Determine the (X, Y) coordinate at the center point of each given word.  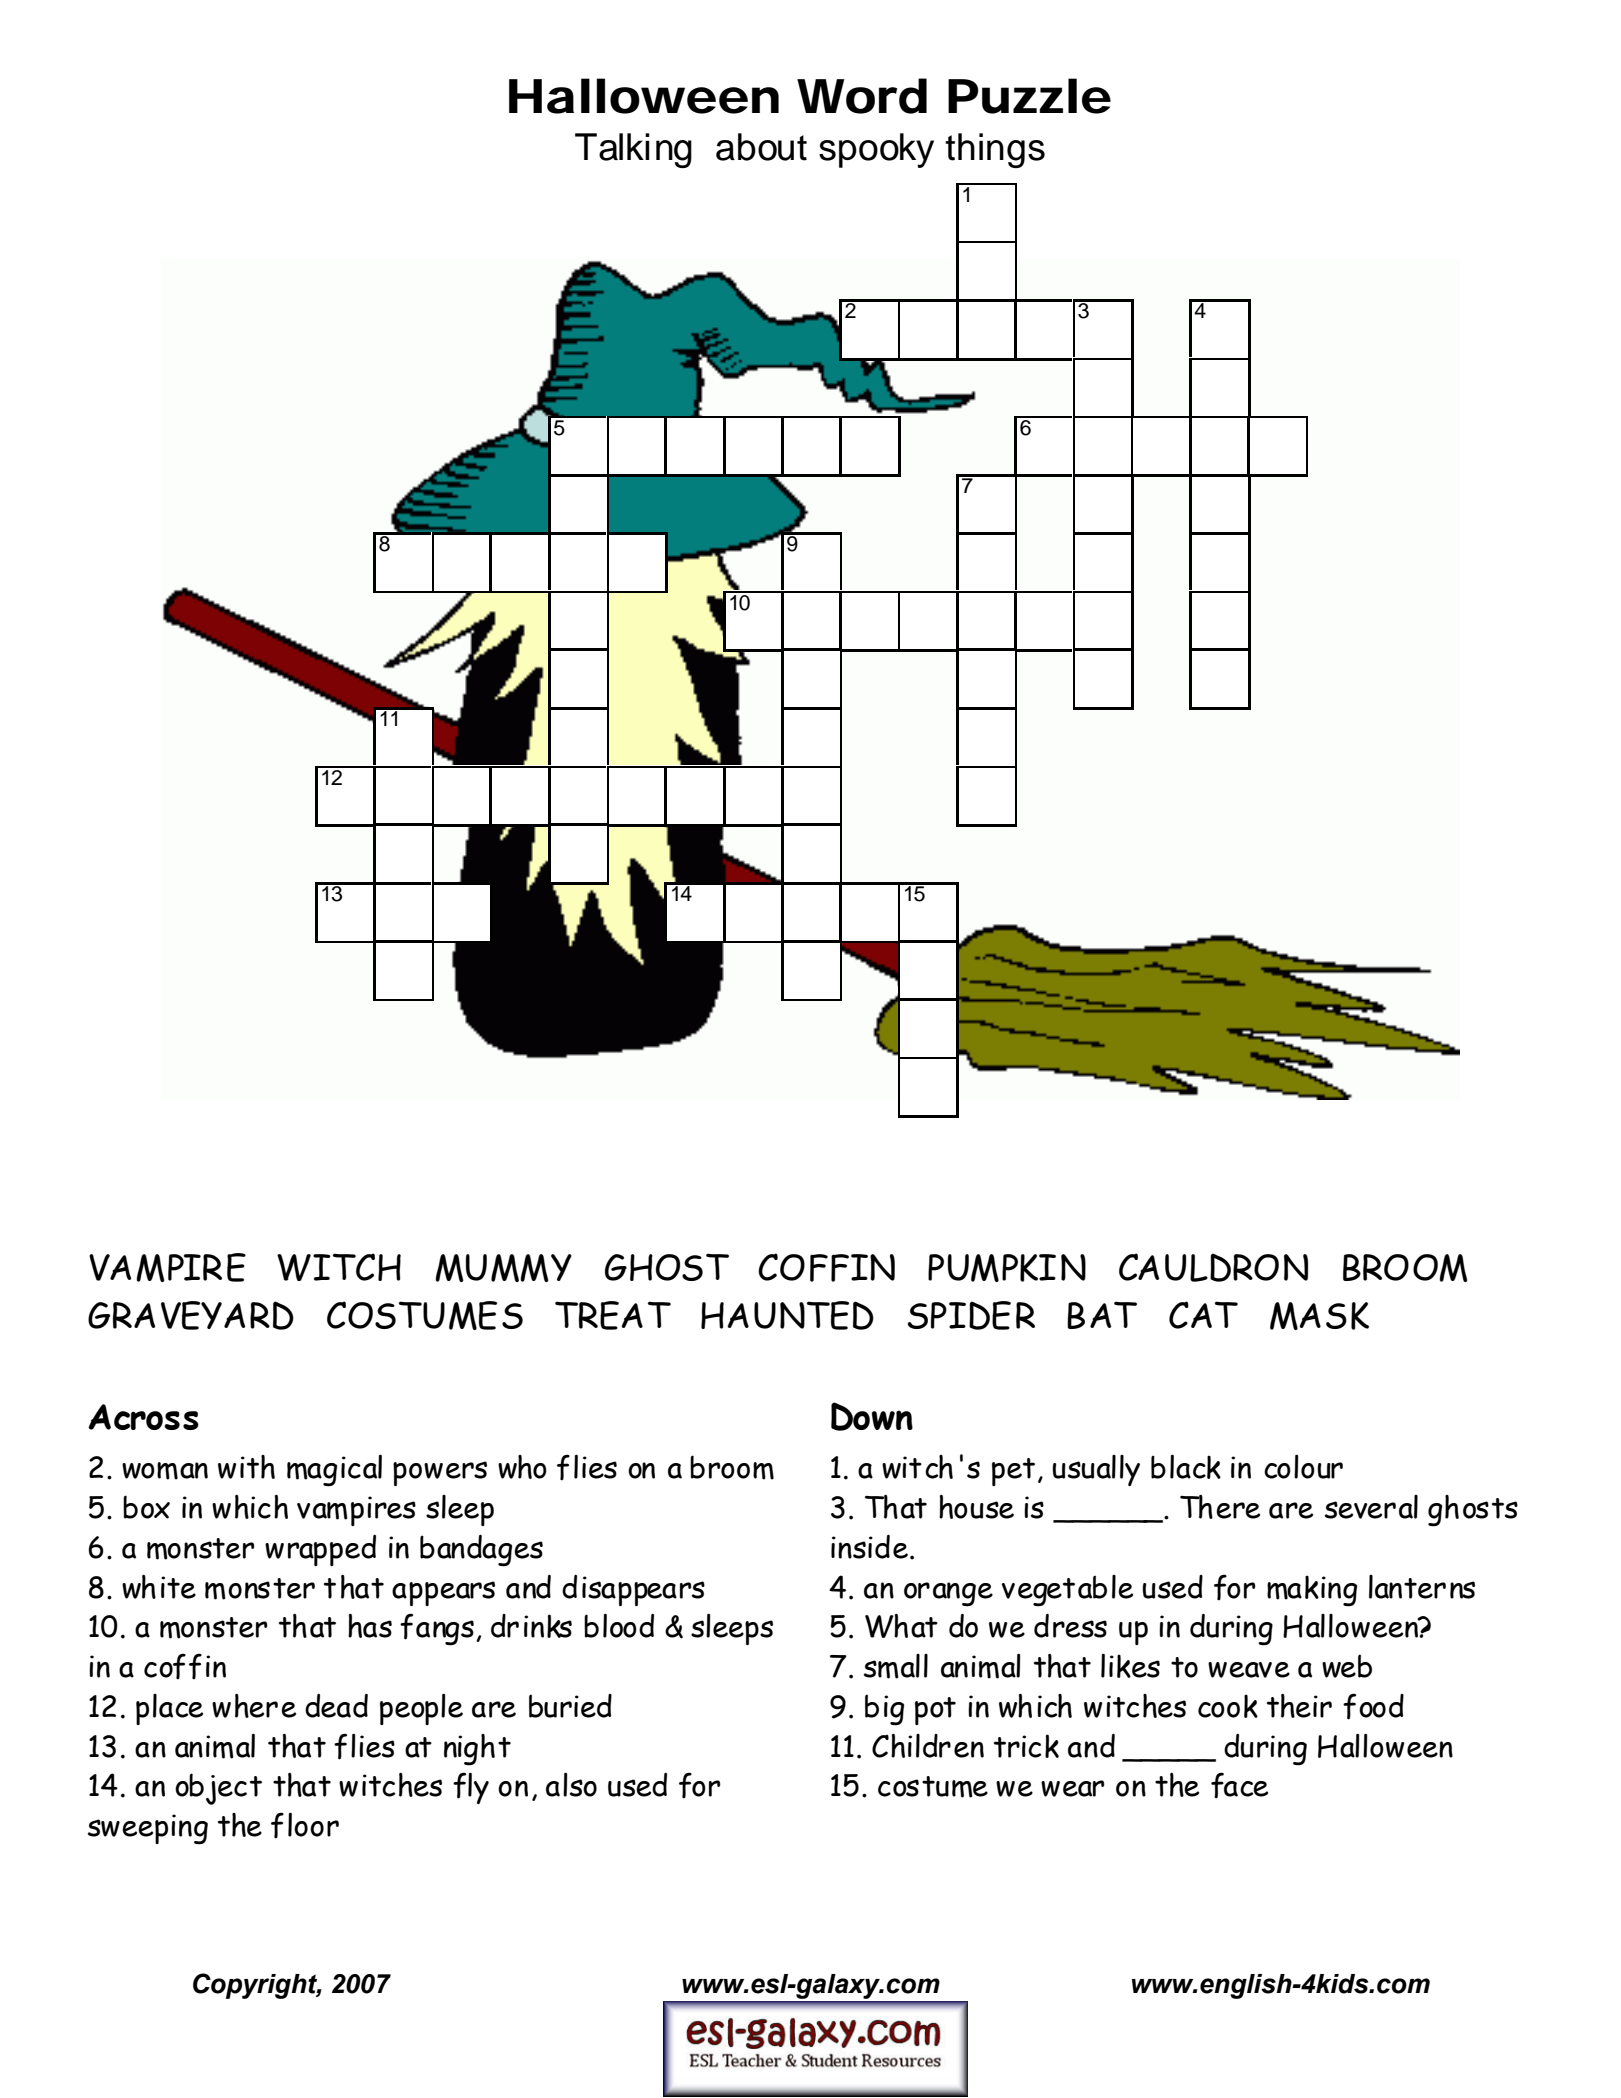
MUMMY (503, 1268)
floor (305, 1825)
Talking (633, 150)
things (995, 150)
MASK (1319, 1316)
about (761, 147)
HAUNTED (787, 1315)
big (884, 1710)
